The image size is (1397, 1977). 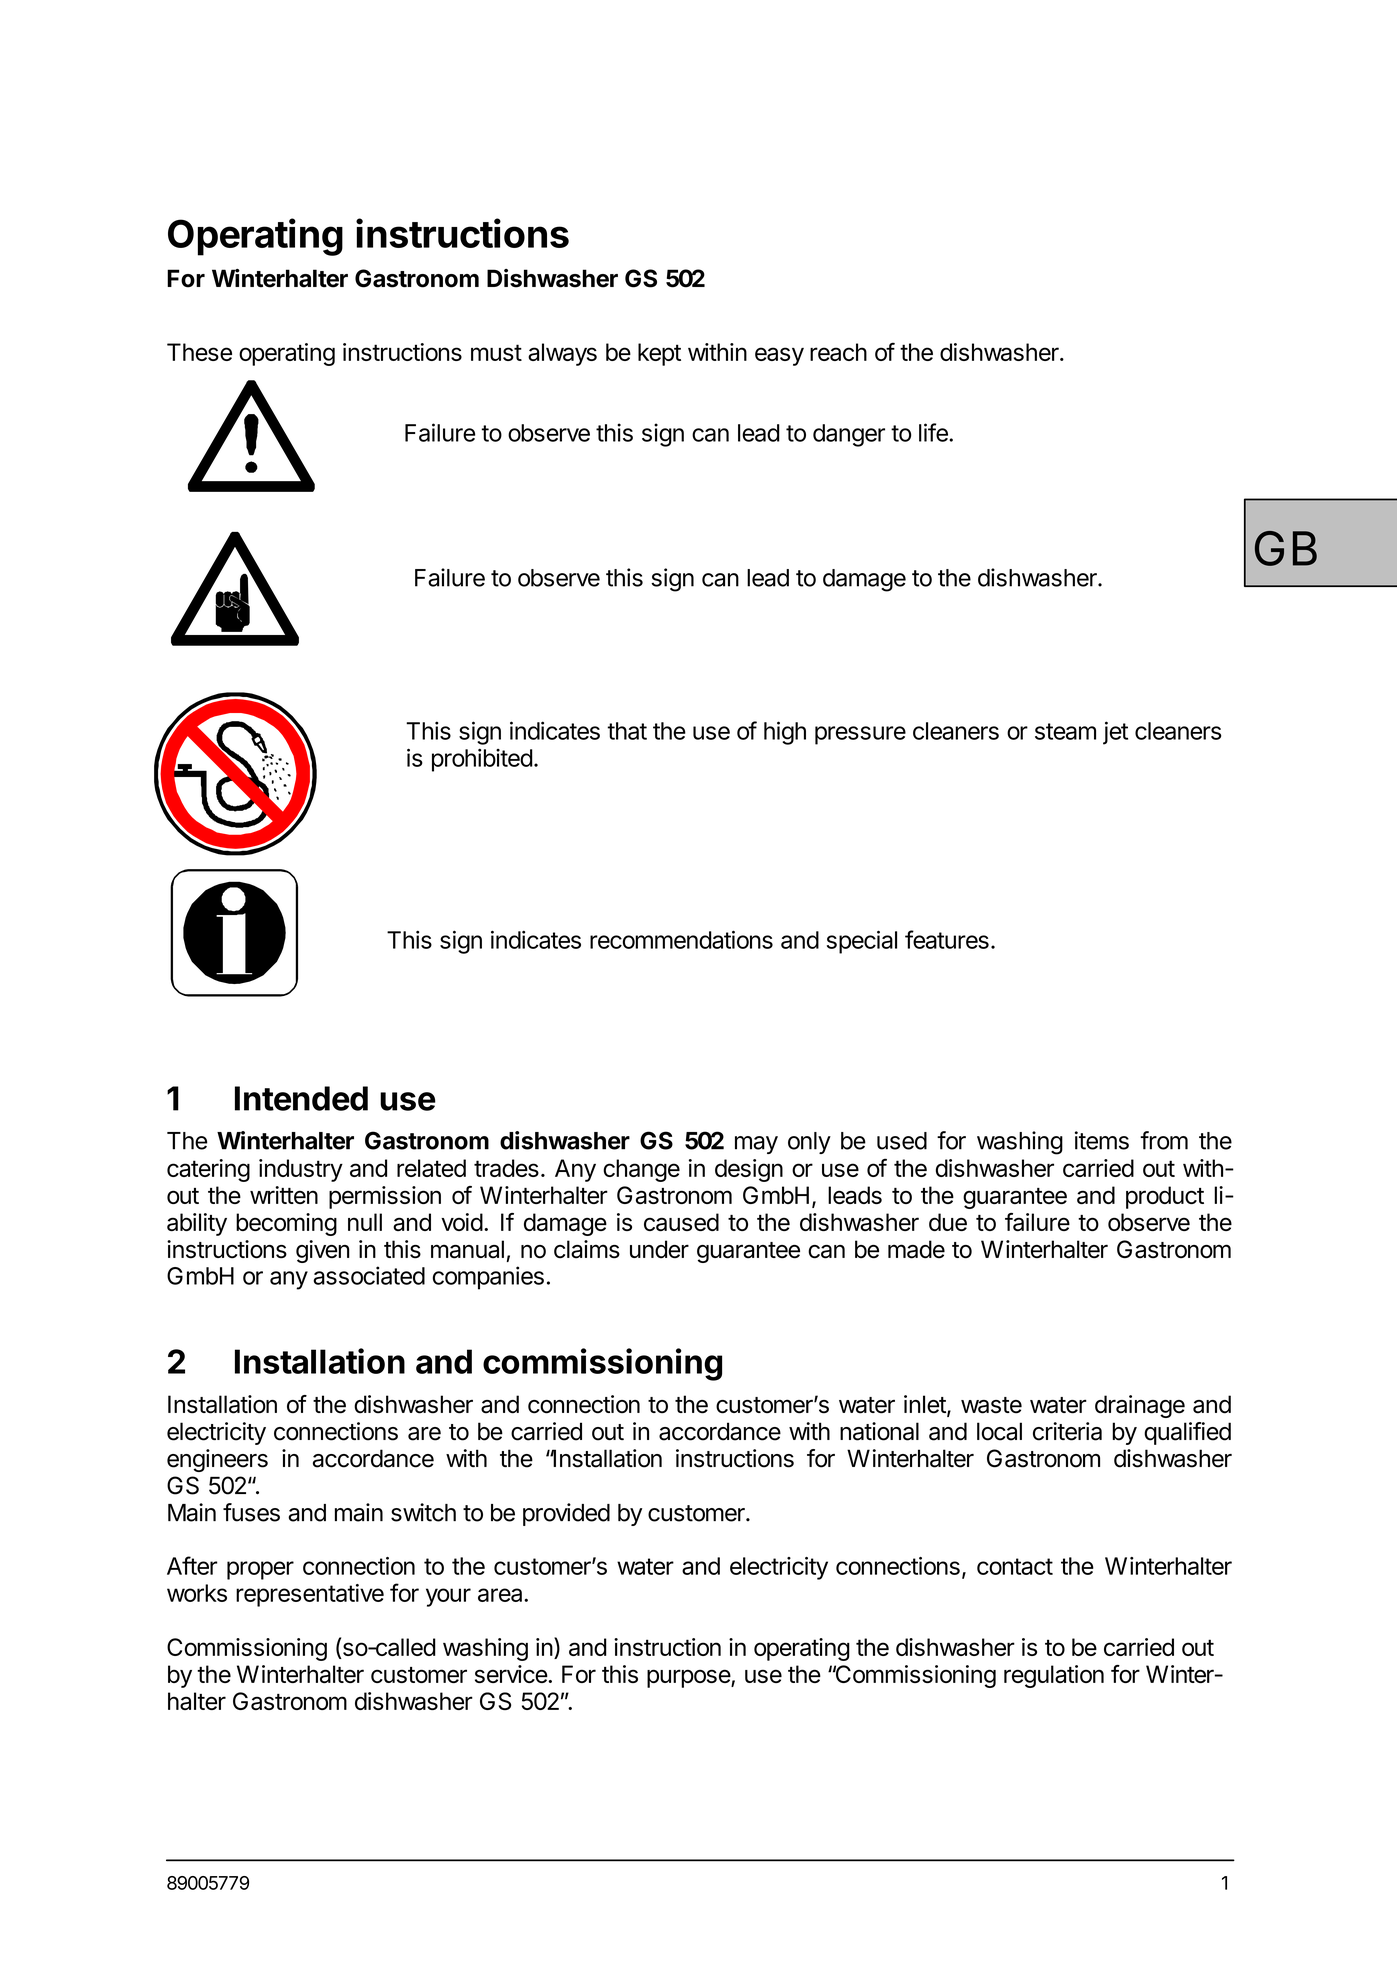 I want to click on purpose, so click(x=689, y=1678).
